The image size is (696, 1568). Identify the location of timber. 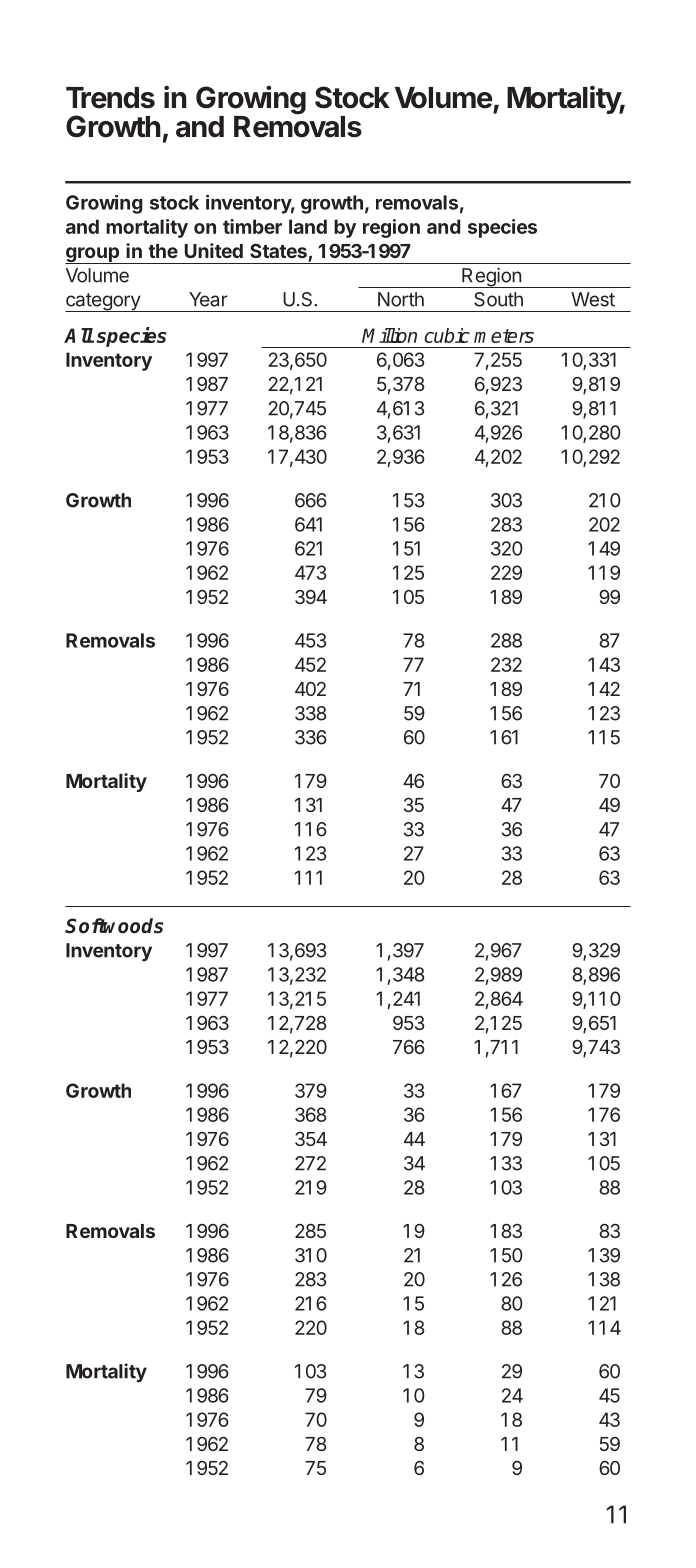
(252, 226).
